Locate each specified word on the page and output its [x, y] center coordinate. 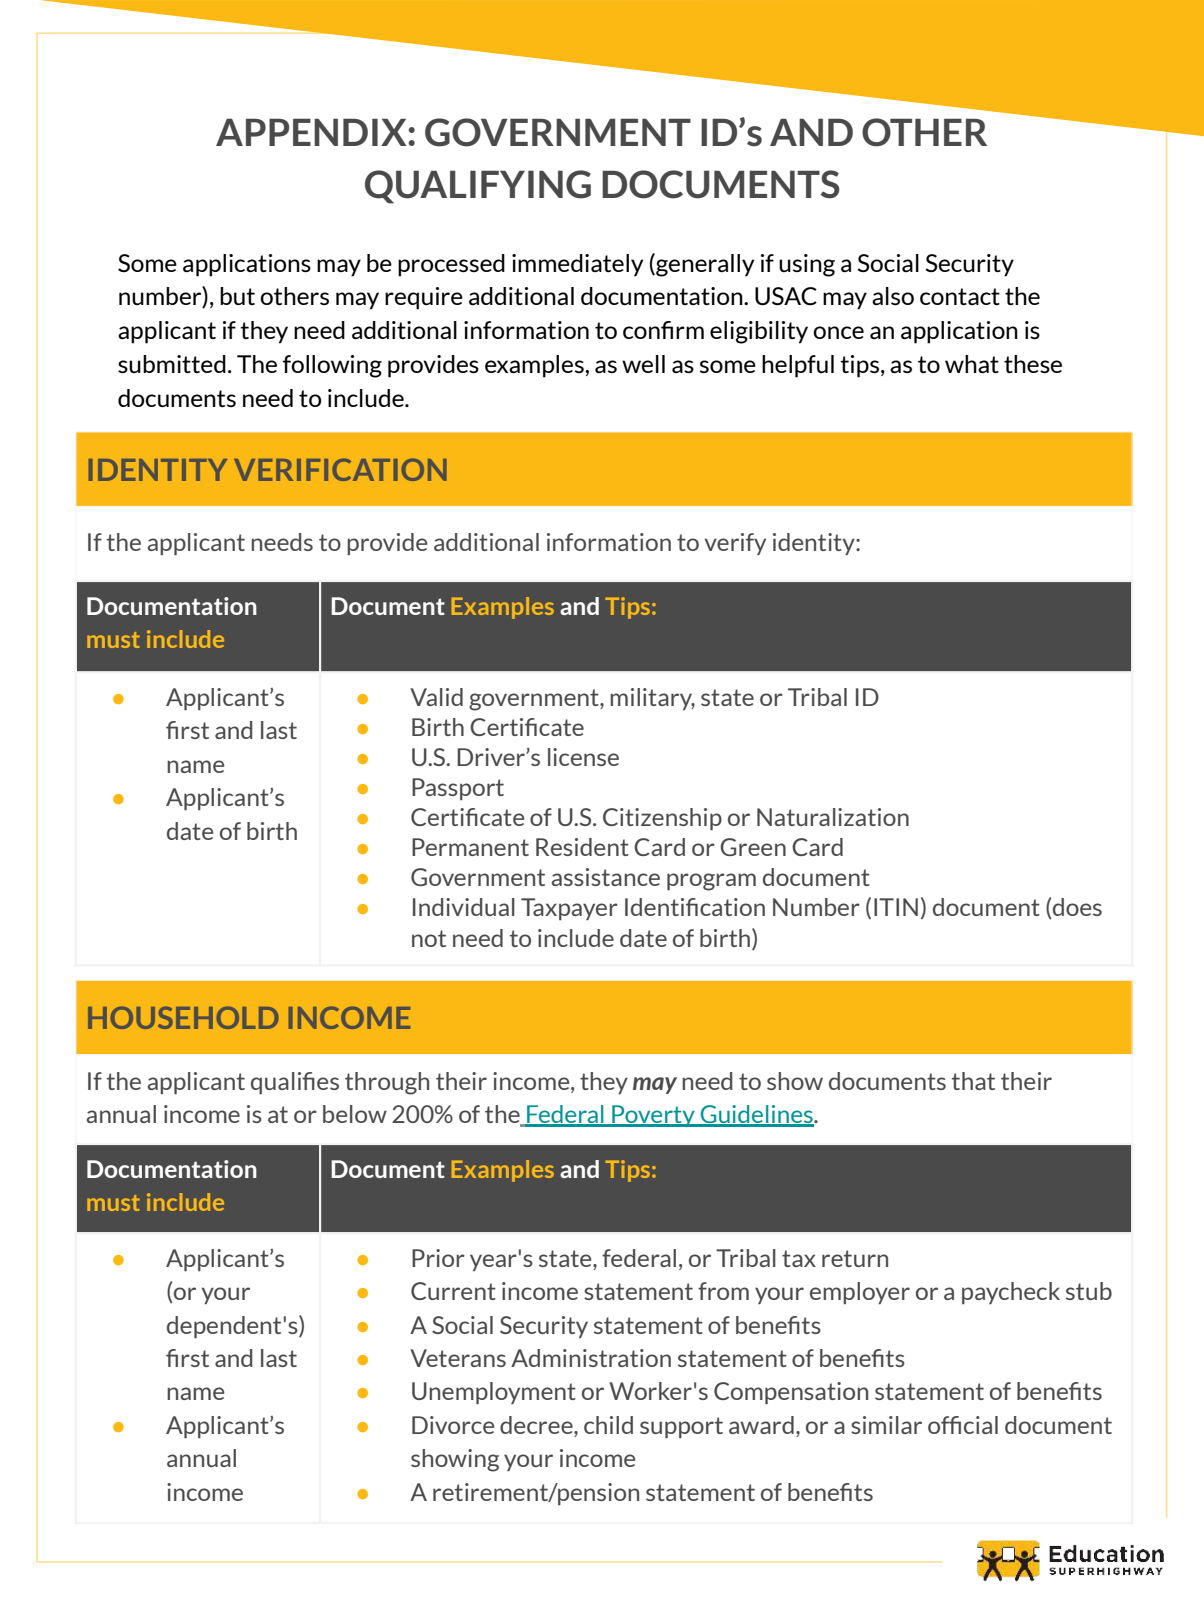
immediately [577, 265]
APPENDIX [311, 132]
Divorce [453, 1425]
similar [886, 1425]
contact [960, 296]
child [608, 1425]
